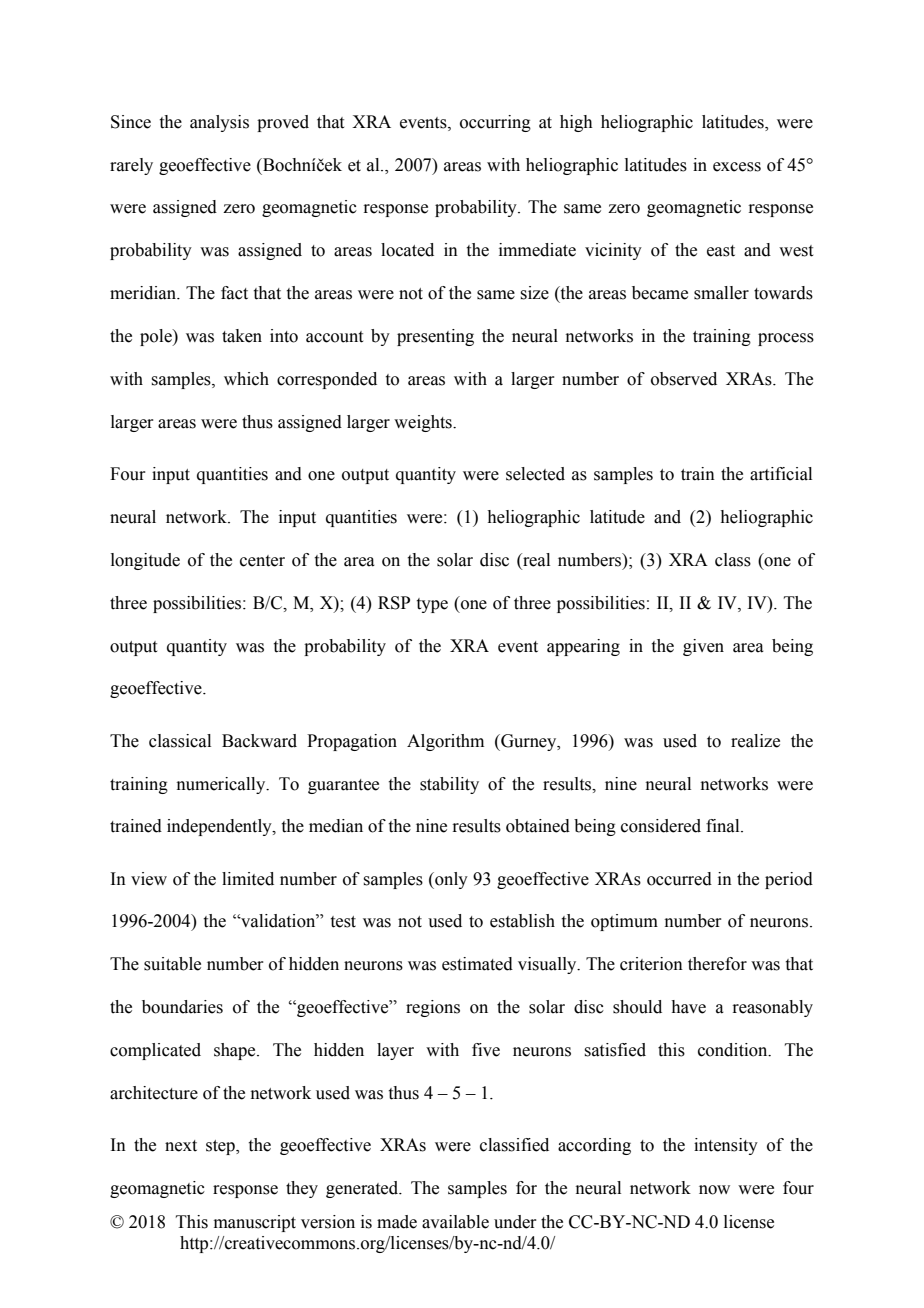 The height and width of the screenshot is (1308, 924). What do you see at coordinates (221, 1147) in the screenshot?
I see `step` at bounding box center [221, 1147].
